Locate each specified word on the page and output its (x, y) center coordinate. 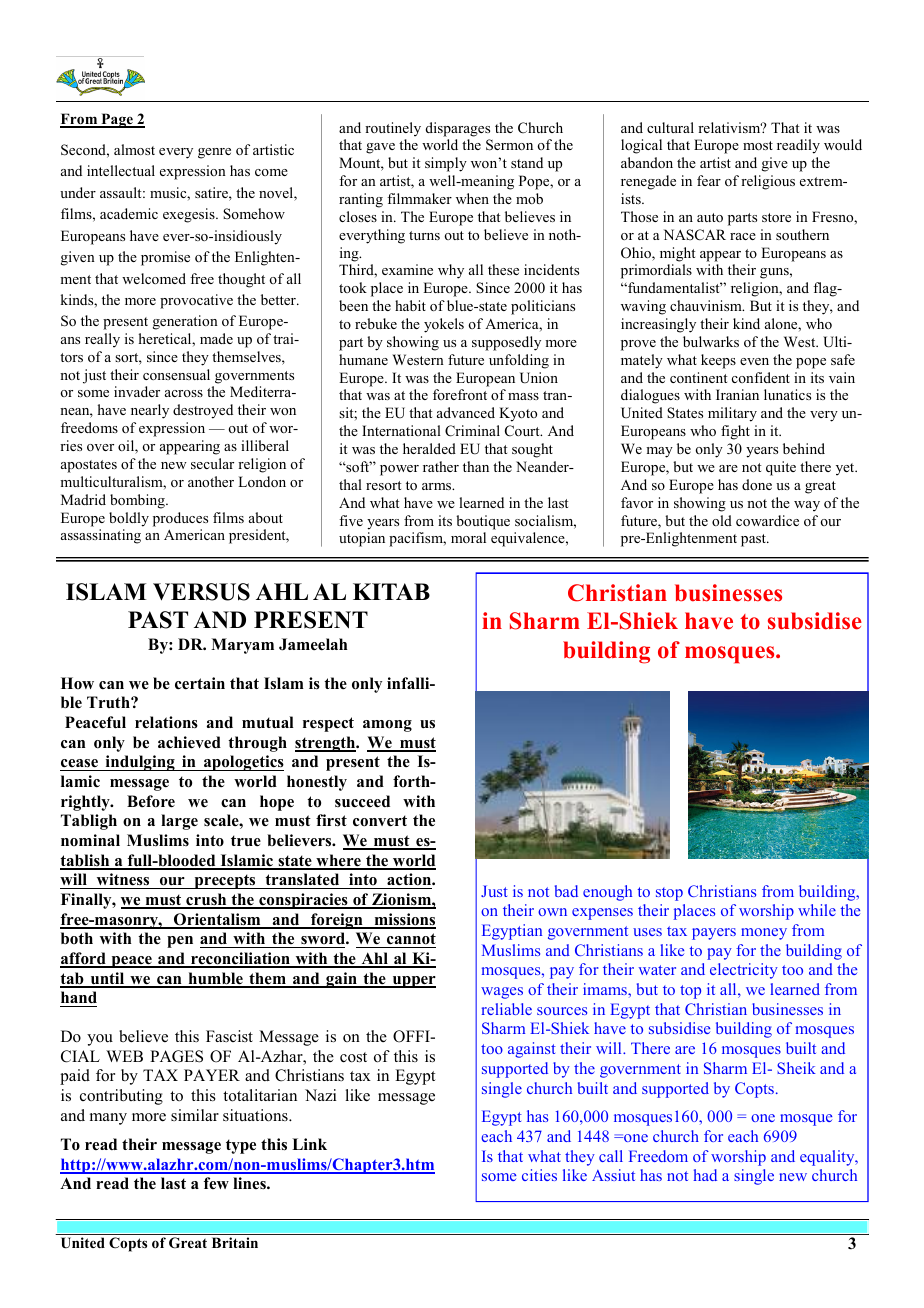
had (705, 1175)
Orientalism (217, 920)
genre (214, 153)
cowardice (767, 520)
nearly (150, 411)
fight (735, 432)
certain (200, 683)
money (764, 934)
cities (539, 1175)
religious (768, 182)
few (216, 1183)
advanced (466, 412)
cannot (411, 939)
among (387, 726)
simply (446, 164)
